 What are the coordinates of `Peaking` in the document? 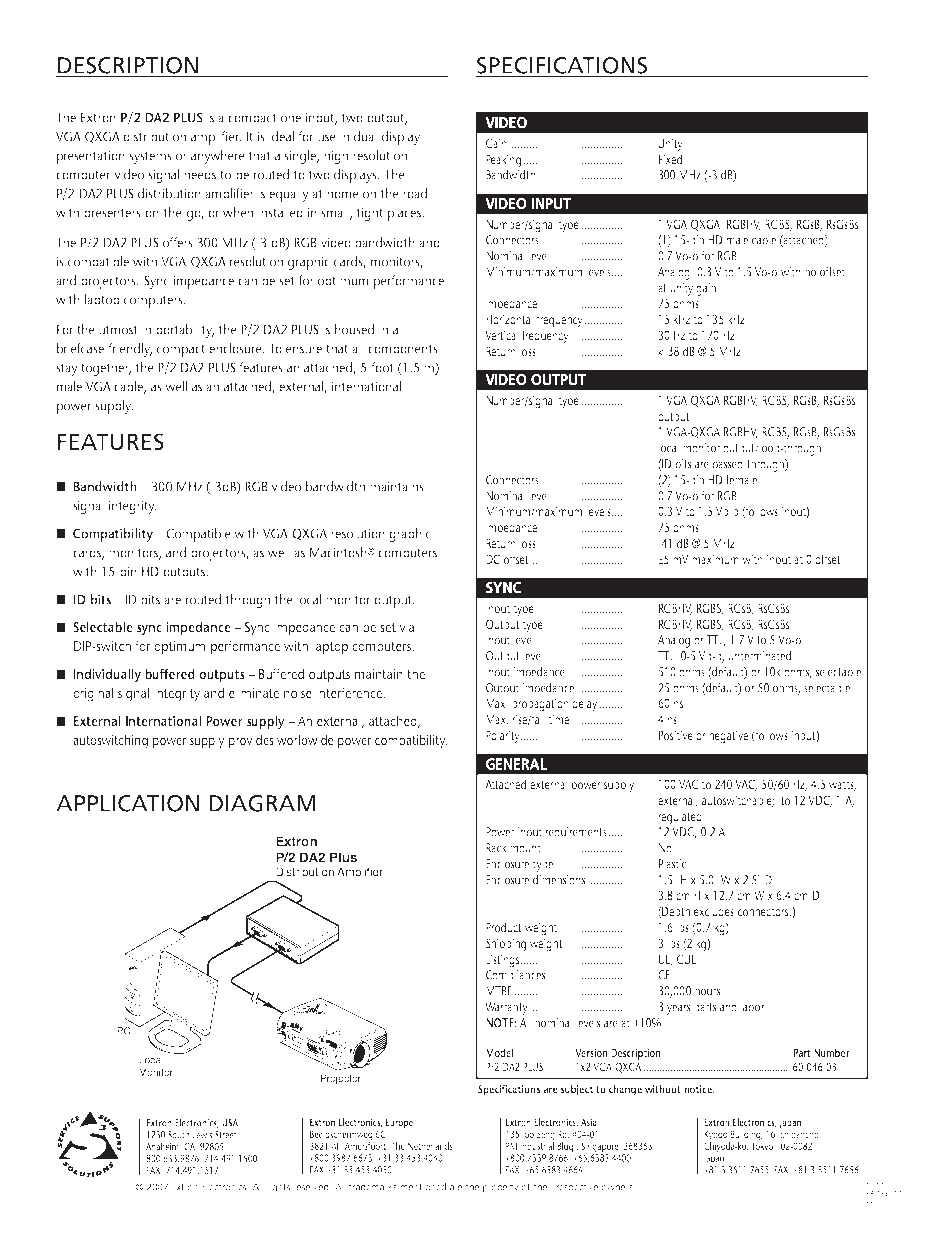 It's located at (503, 161).
